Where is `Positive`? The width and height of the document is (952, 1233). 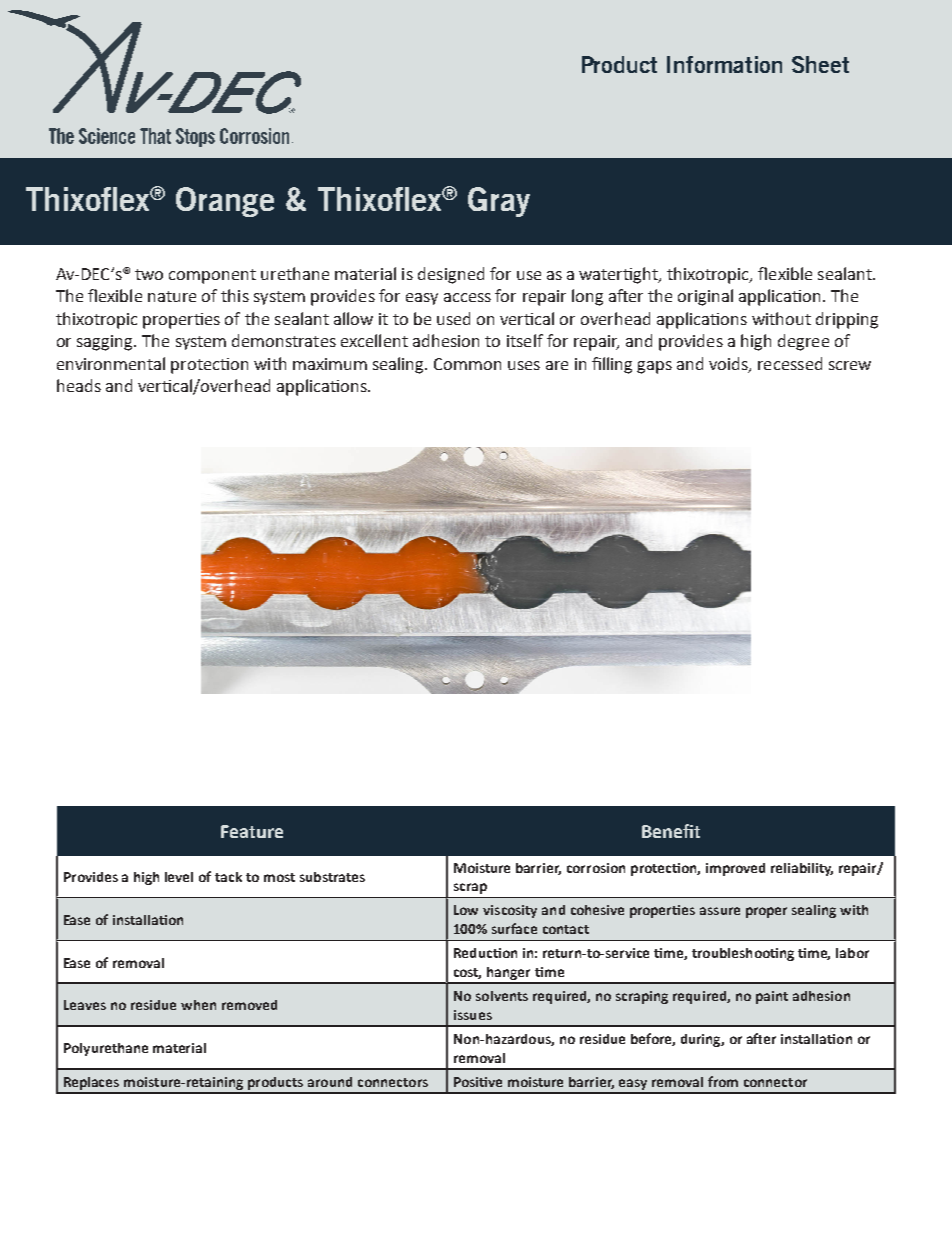 Positive is located at coordinates (478, 1082).
